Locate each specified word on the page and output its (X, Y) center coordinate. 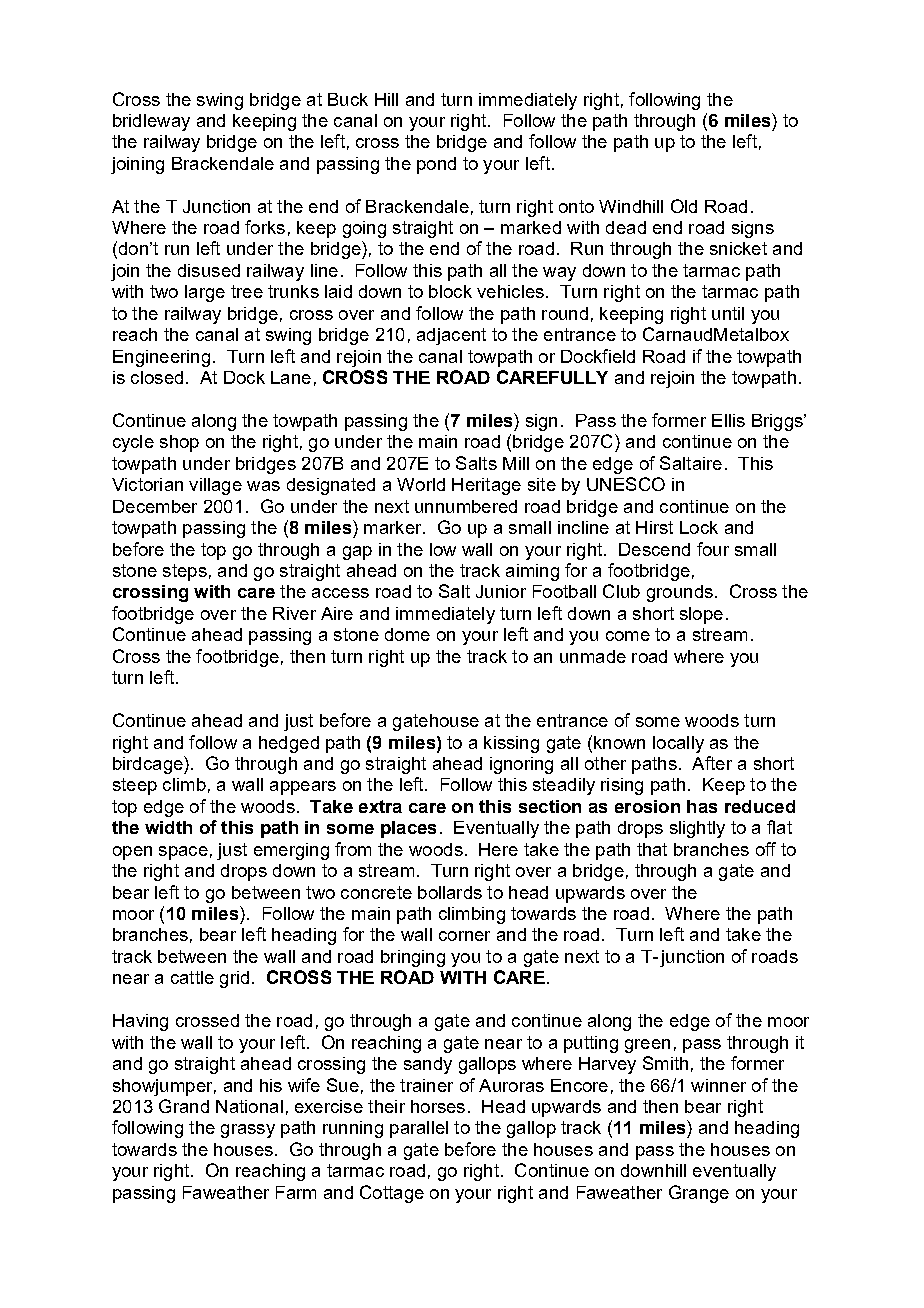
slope (701, 615)
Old (684, 206)
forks (265, 227)
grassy (248, 1131)
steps (185, 572)
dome (407, 634)
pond (436, 165)
